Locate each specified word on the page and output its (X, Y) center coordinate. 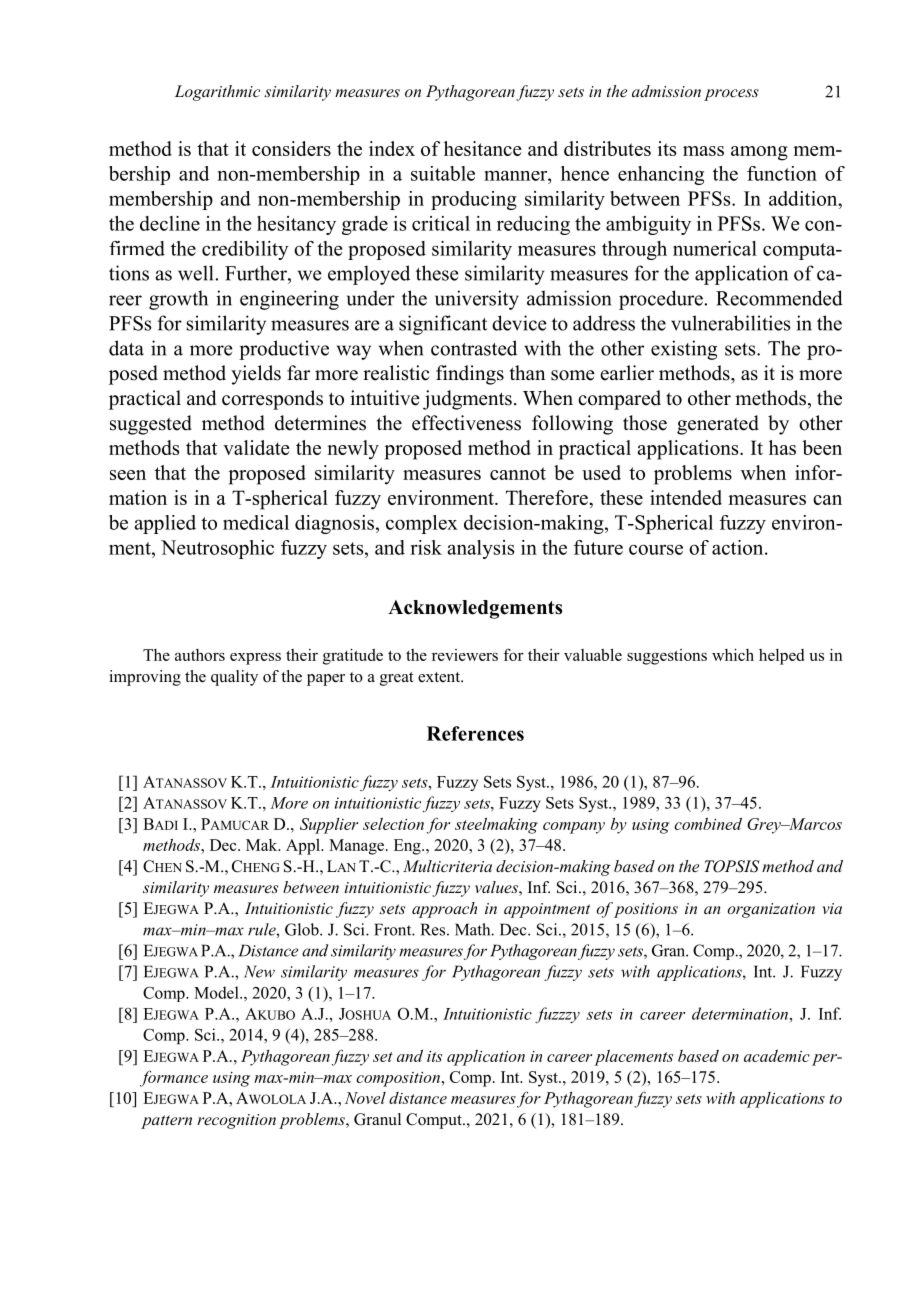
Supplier (329, 826)
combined (708, 824)
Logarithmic (217, 93)
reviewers (465, 655)
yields (256, 375)
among (759, 153)
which (733, 655)
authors (200, 655)
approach (444, 910)
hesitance (483, 148)
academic (777, 1056)
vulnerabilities (730, 323)
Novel (365, 1098)
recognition (236, 1121)
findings (470, 375)
